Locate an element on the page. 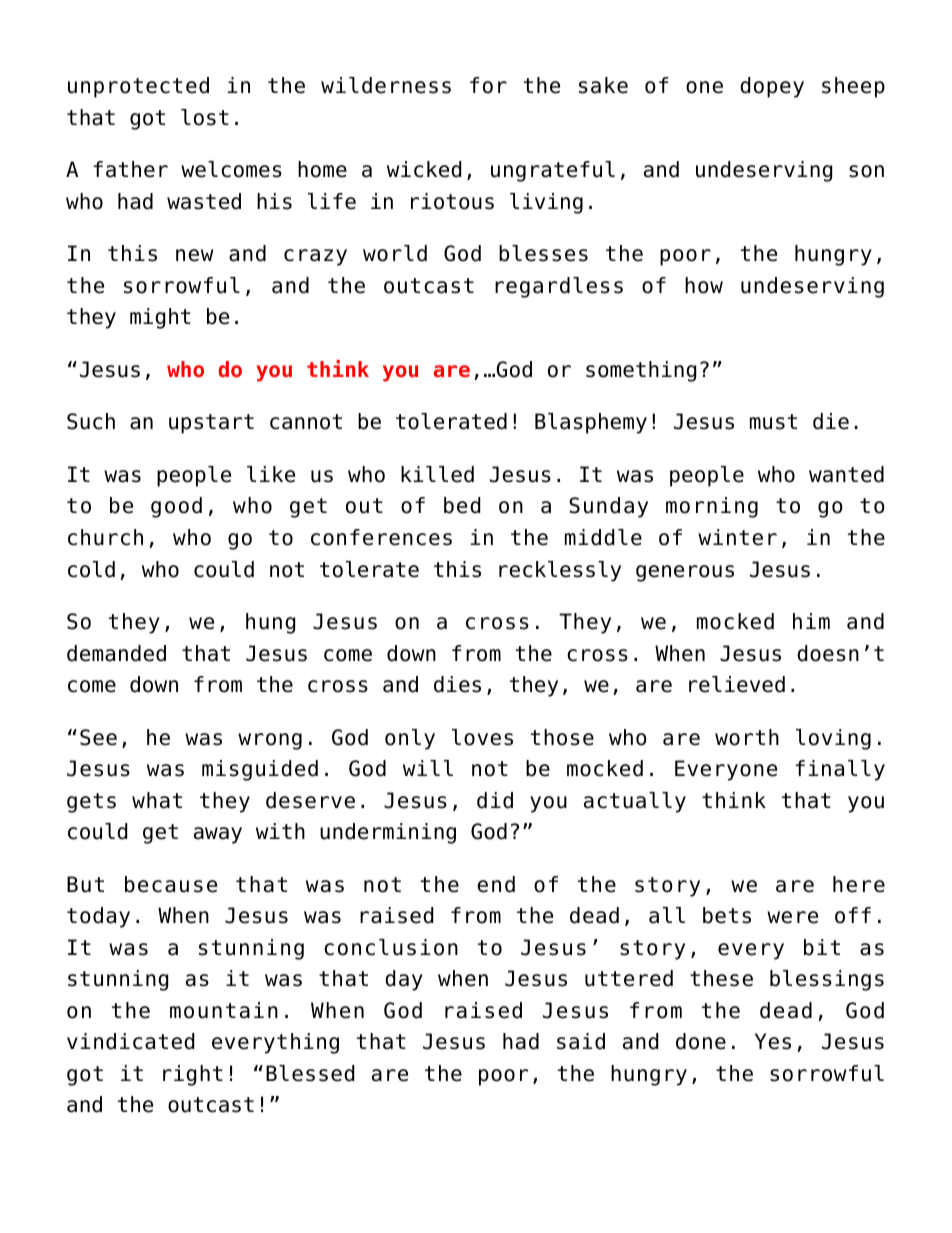  cold is located at coordinates (91, 569).
